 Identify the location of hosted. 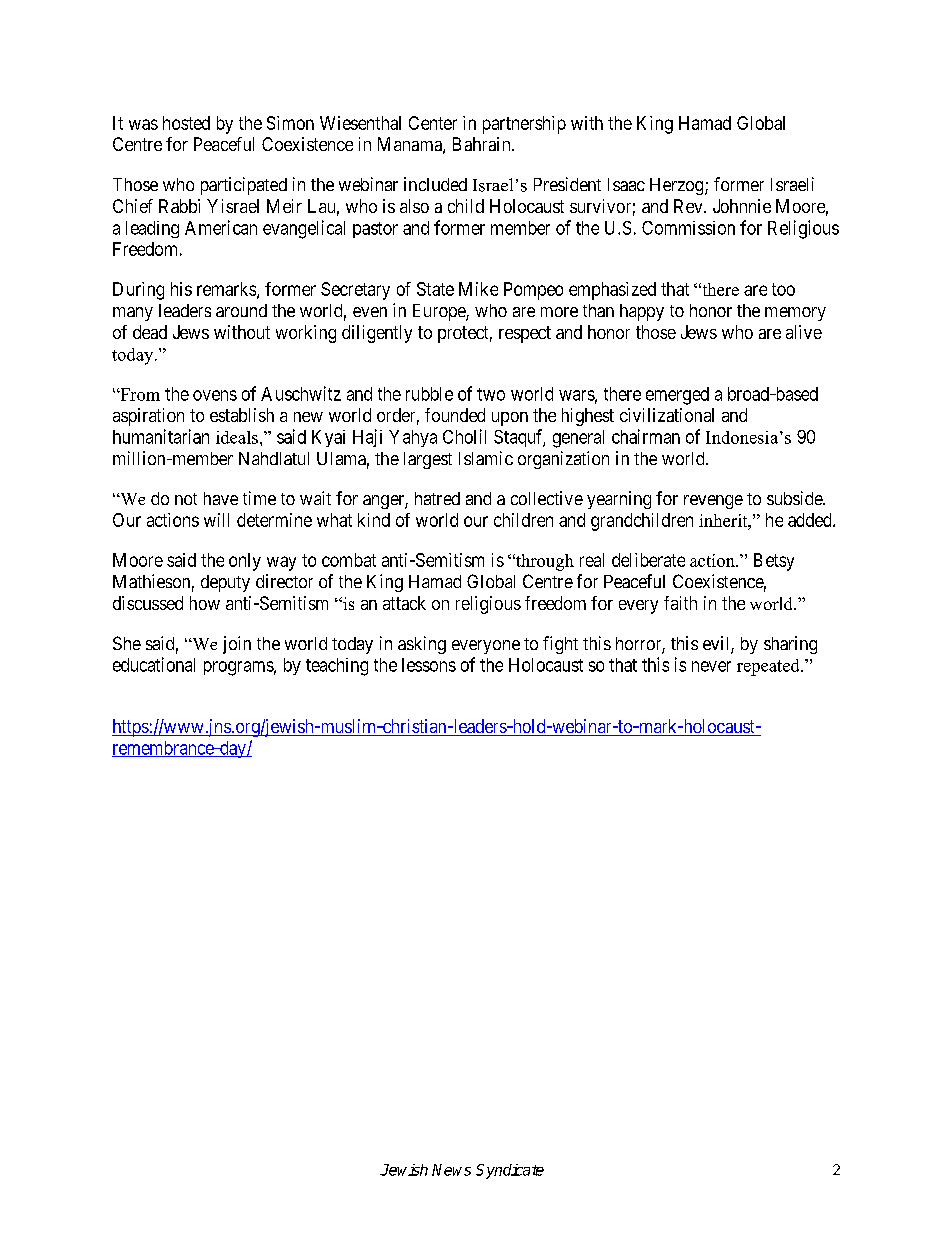
(186, 123).
